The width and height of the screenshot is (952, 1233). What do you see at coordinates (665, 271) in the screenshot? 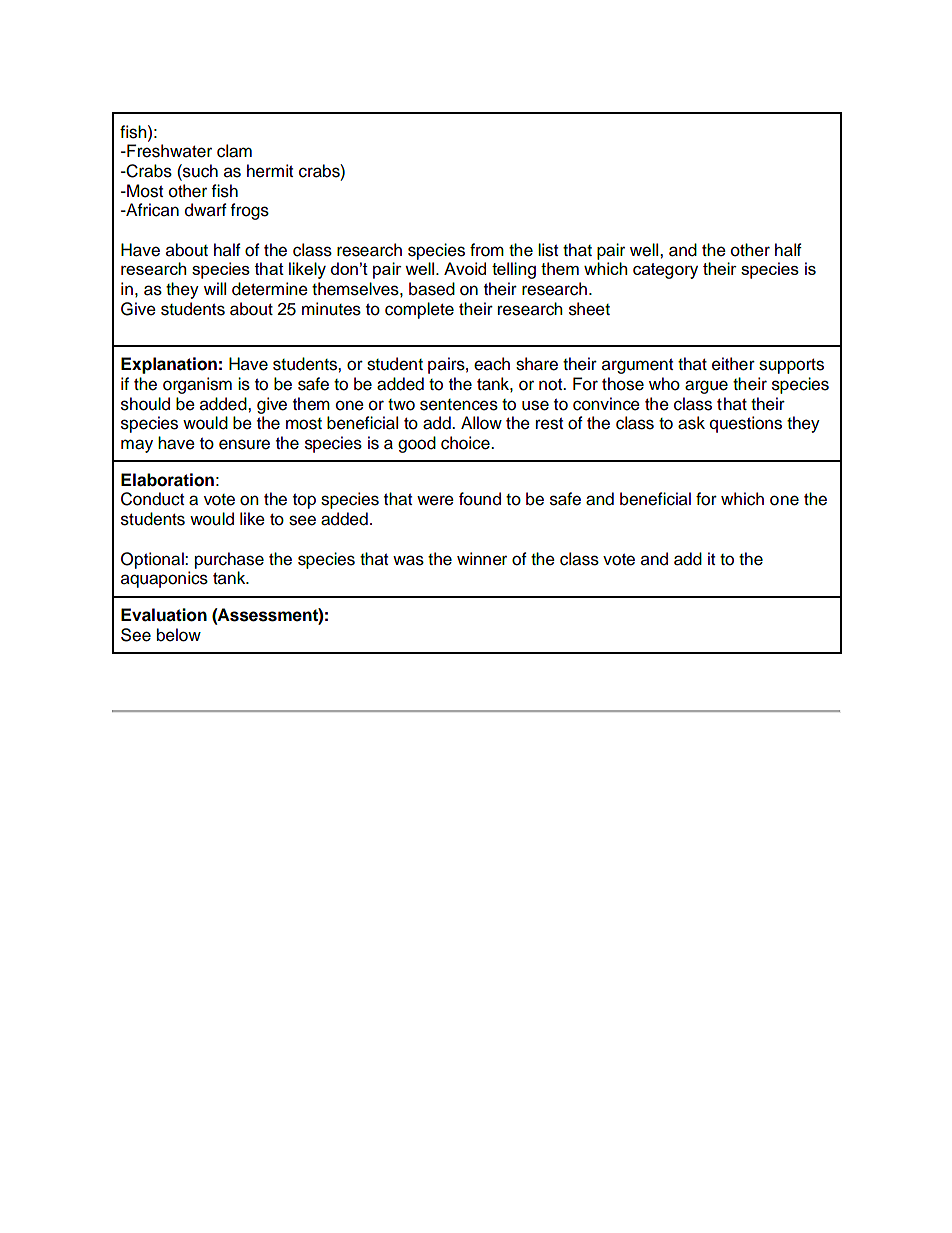
I see `category` at bounding box center [665, 271].
